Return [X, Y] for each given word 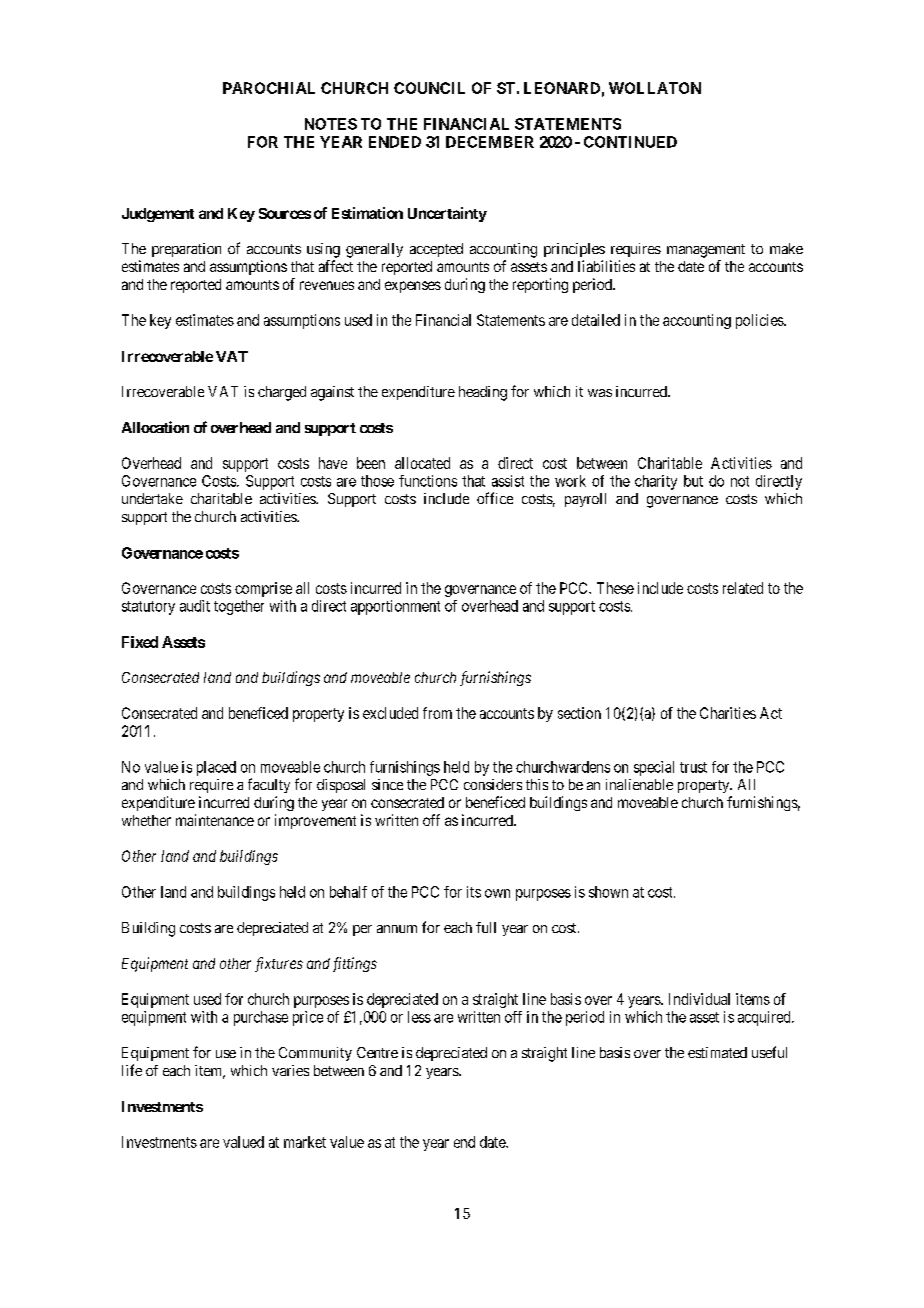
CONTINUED [630, 142]
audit [195, 606]
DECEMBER [490, 142]
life [132, 1070]
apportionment [395, 607]
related [743, 588]
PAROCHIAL [269, 88]
